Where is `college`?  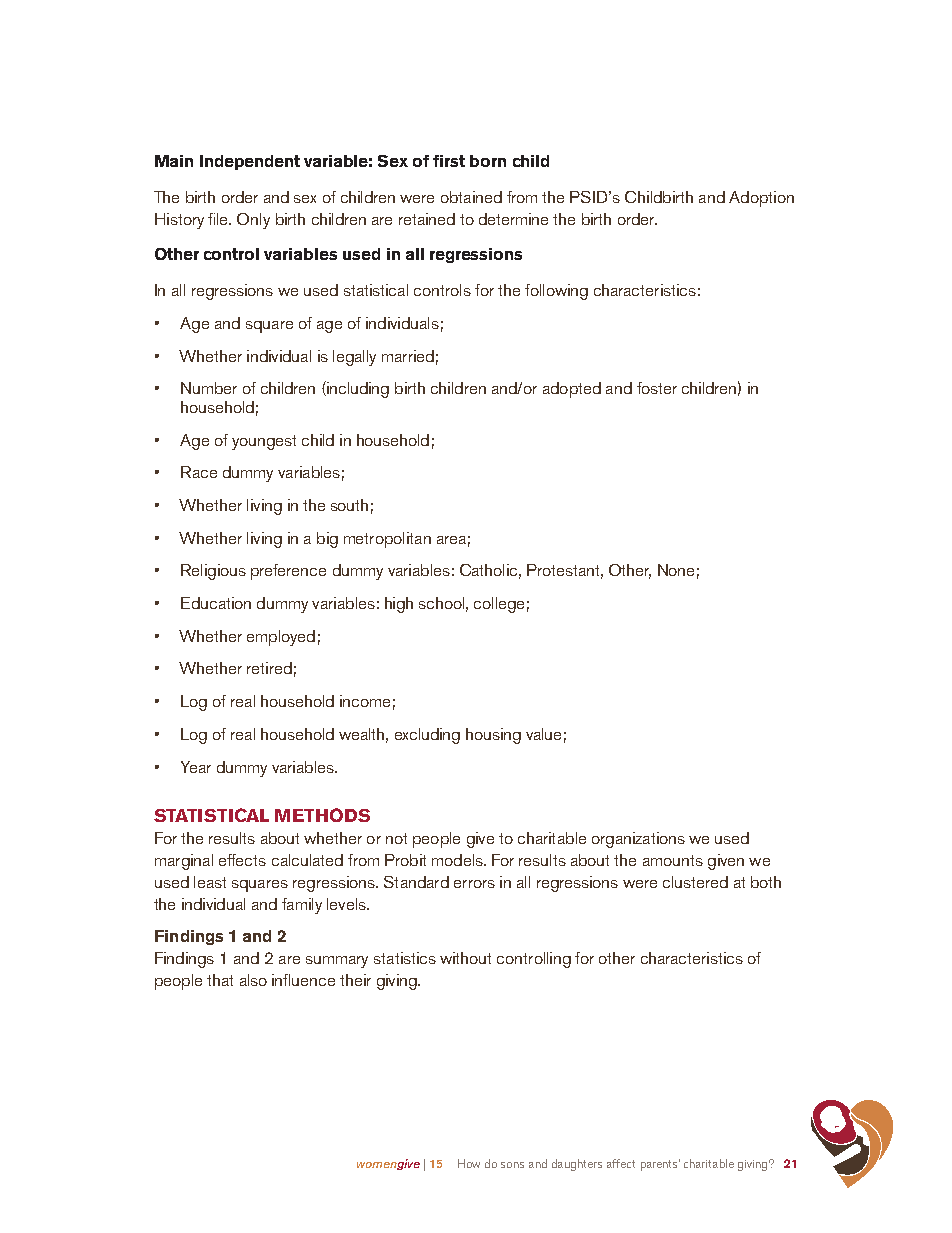
college is located at coordinates (499, 605).
